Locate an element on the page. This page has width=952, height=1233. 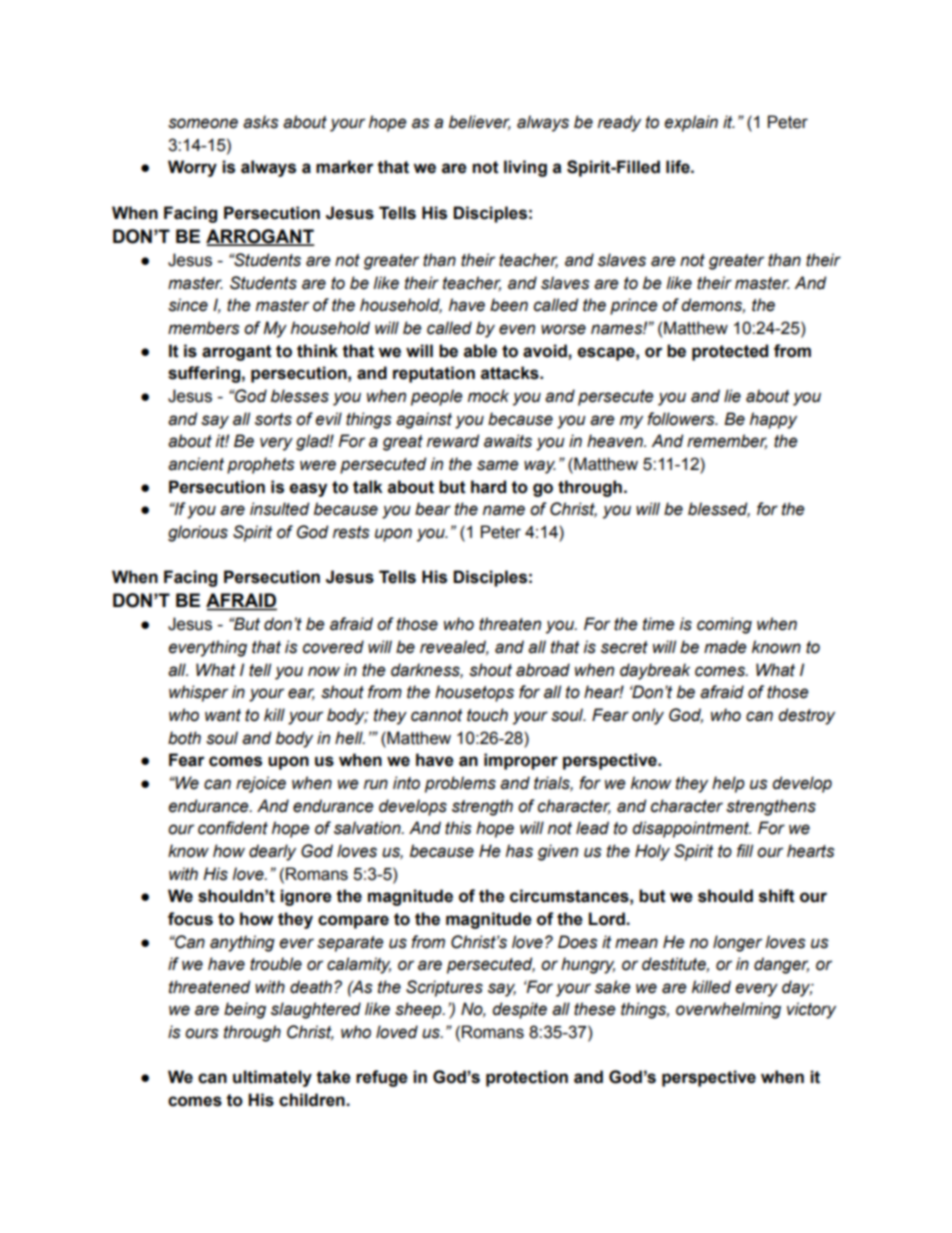
protection is located at coordinates (527, 1078).
